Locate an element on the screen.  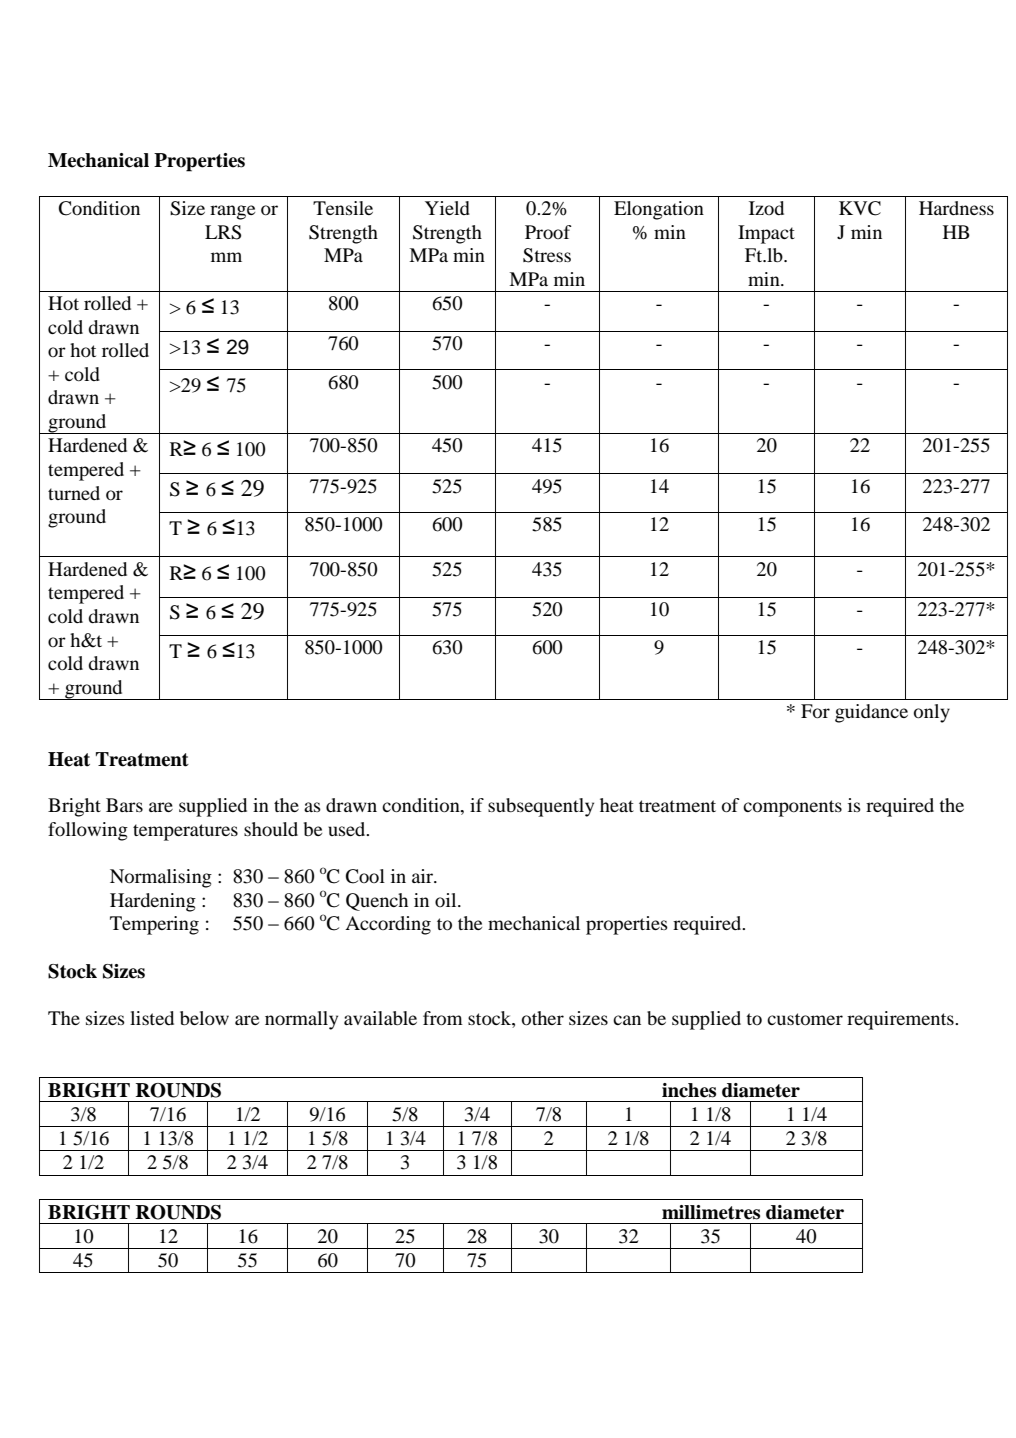
below is located at coordinates (204, 1018).
